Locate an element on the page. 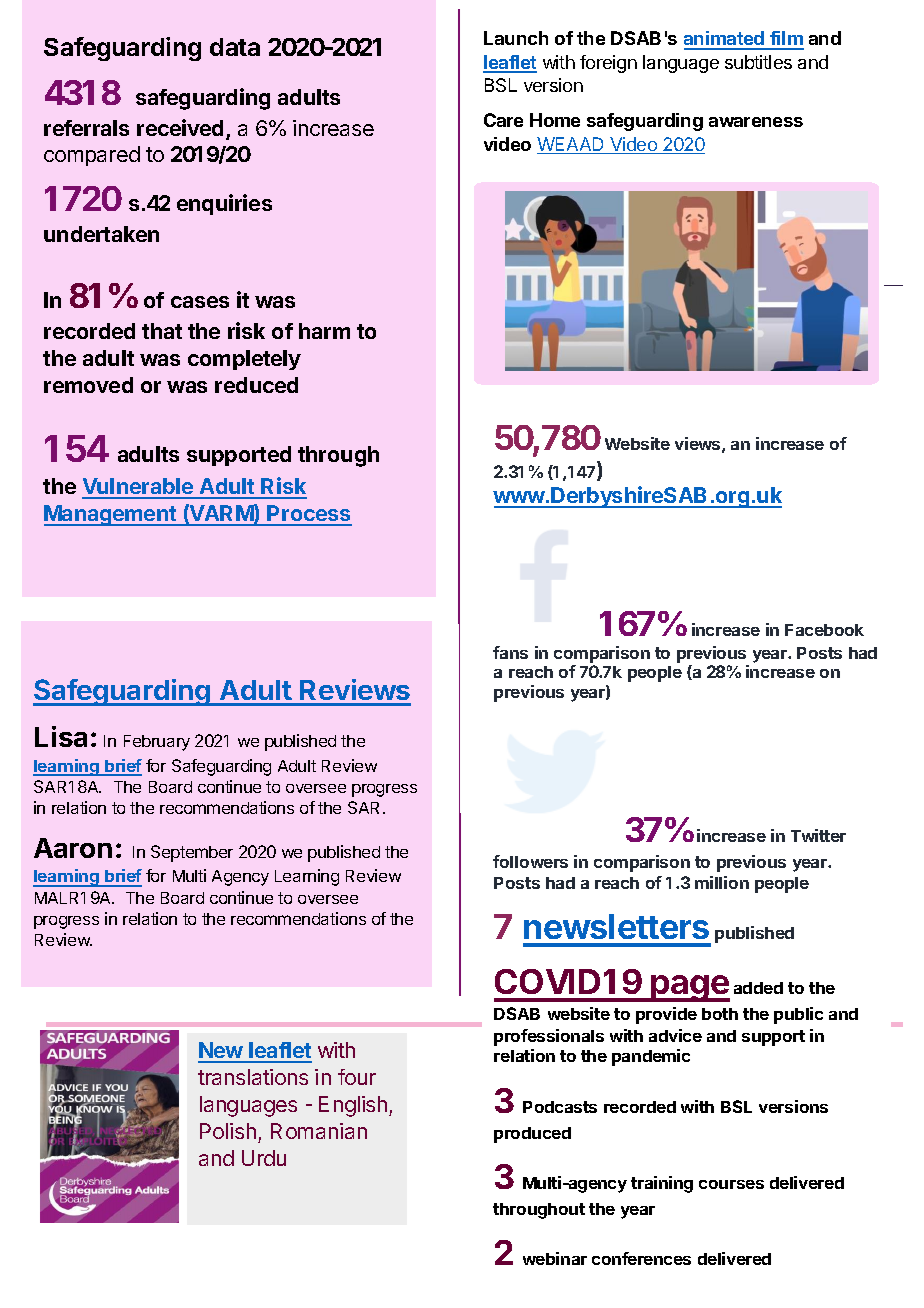 The width and height of the document is (924, 1308). Facebook is located at coordinates (824, 630).
